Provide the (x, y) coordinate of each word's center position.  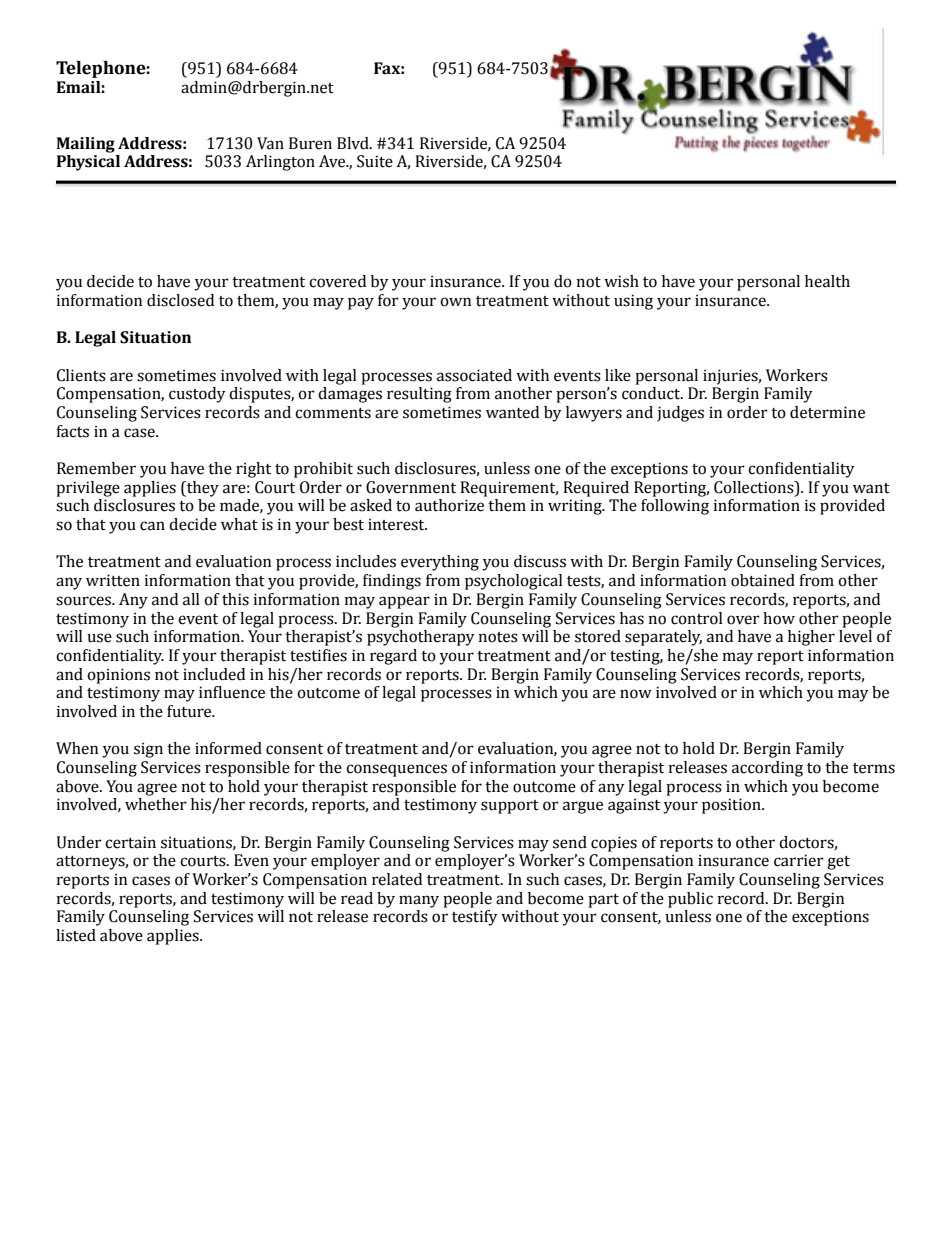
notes (498, 637)
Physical (88, 163)
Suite (375, 161)
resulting (419, 395)
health (827, 281)
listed (76, 935)
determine (827, 412)
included (214, 674)
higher (811, 638)
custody (197, 395)
